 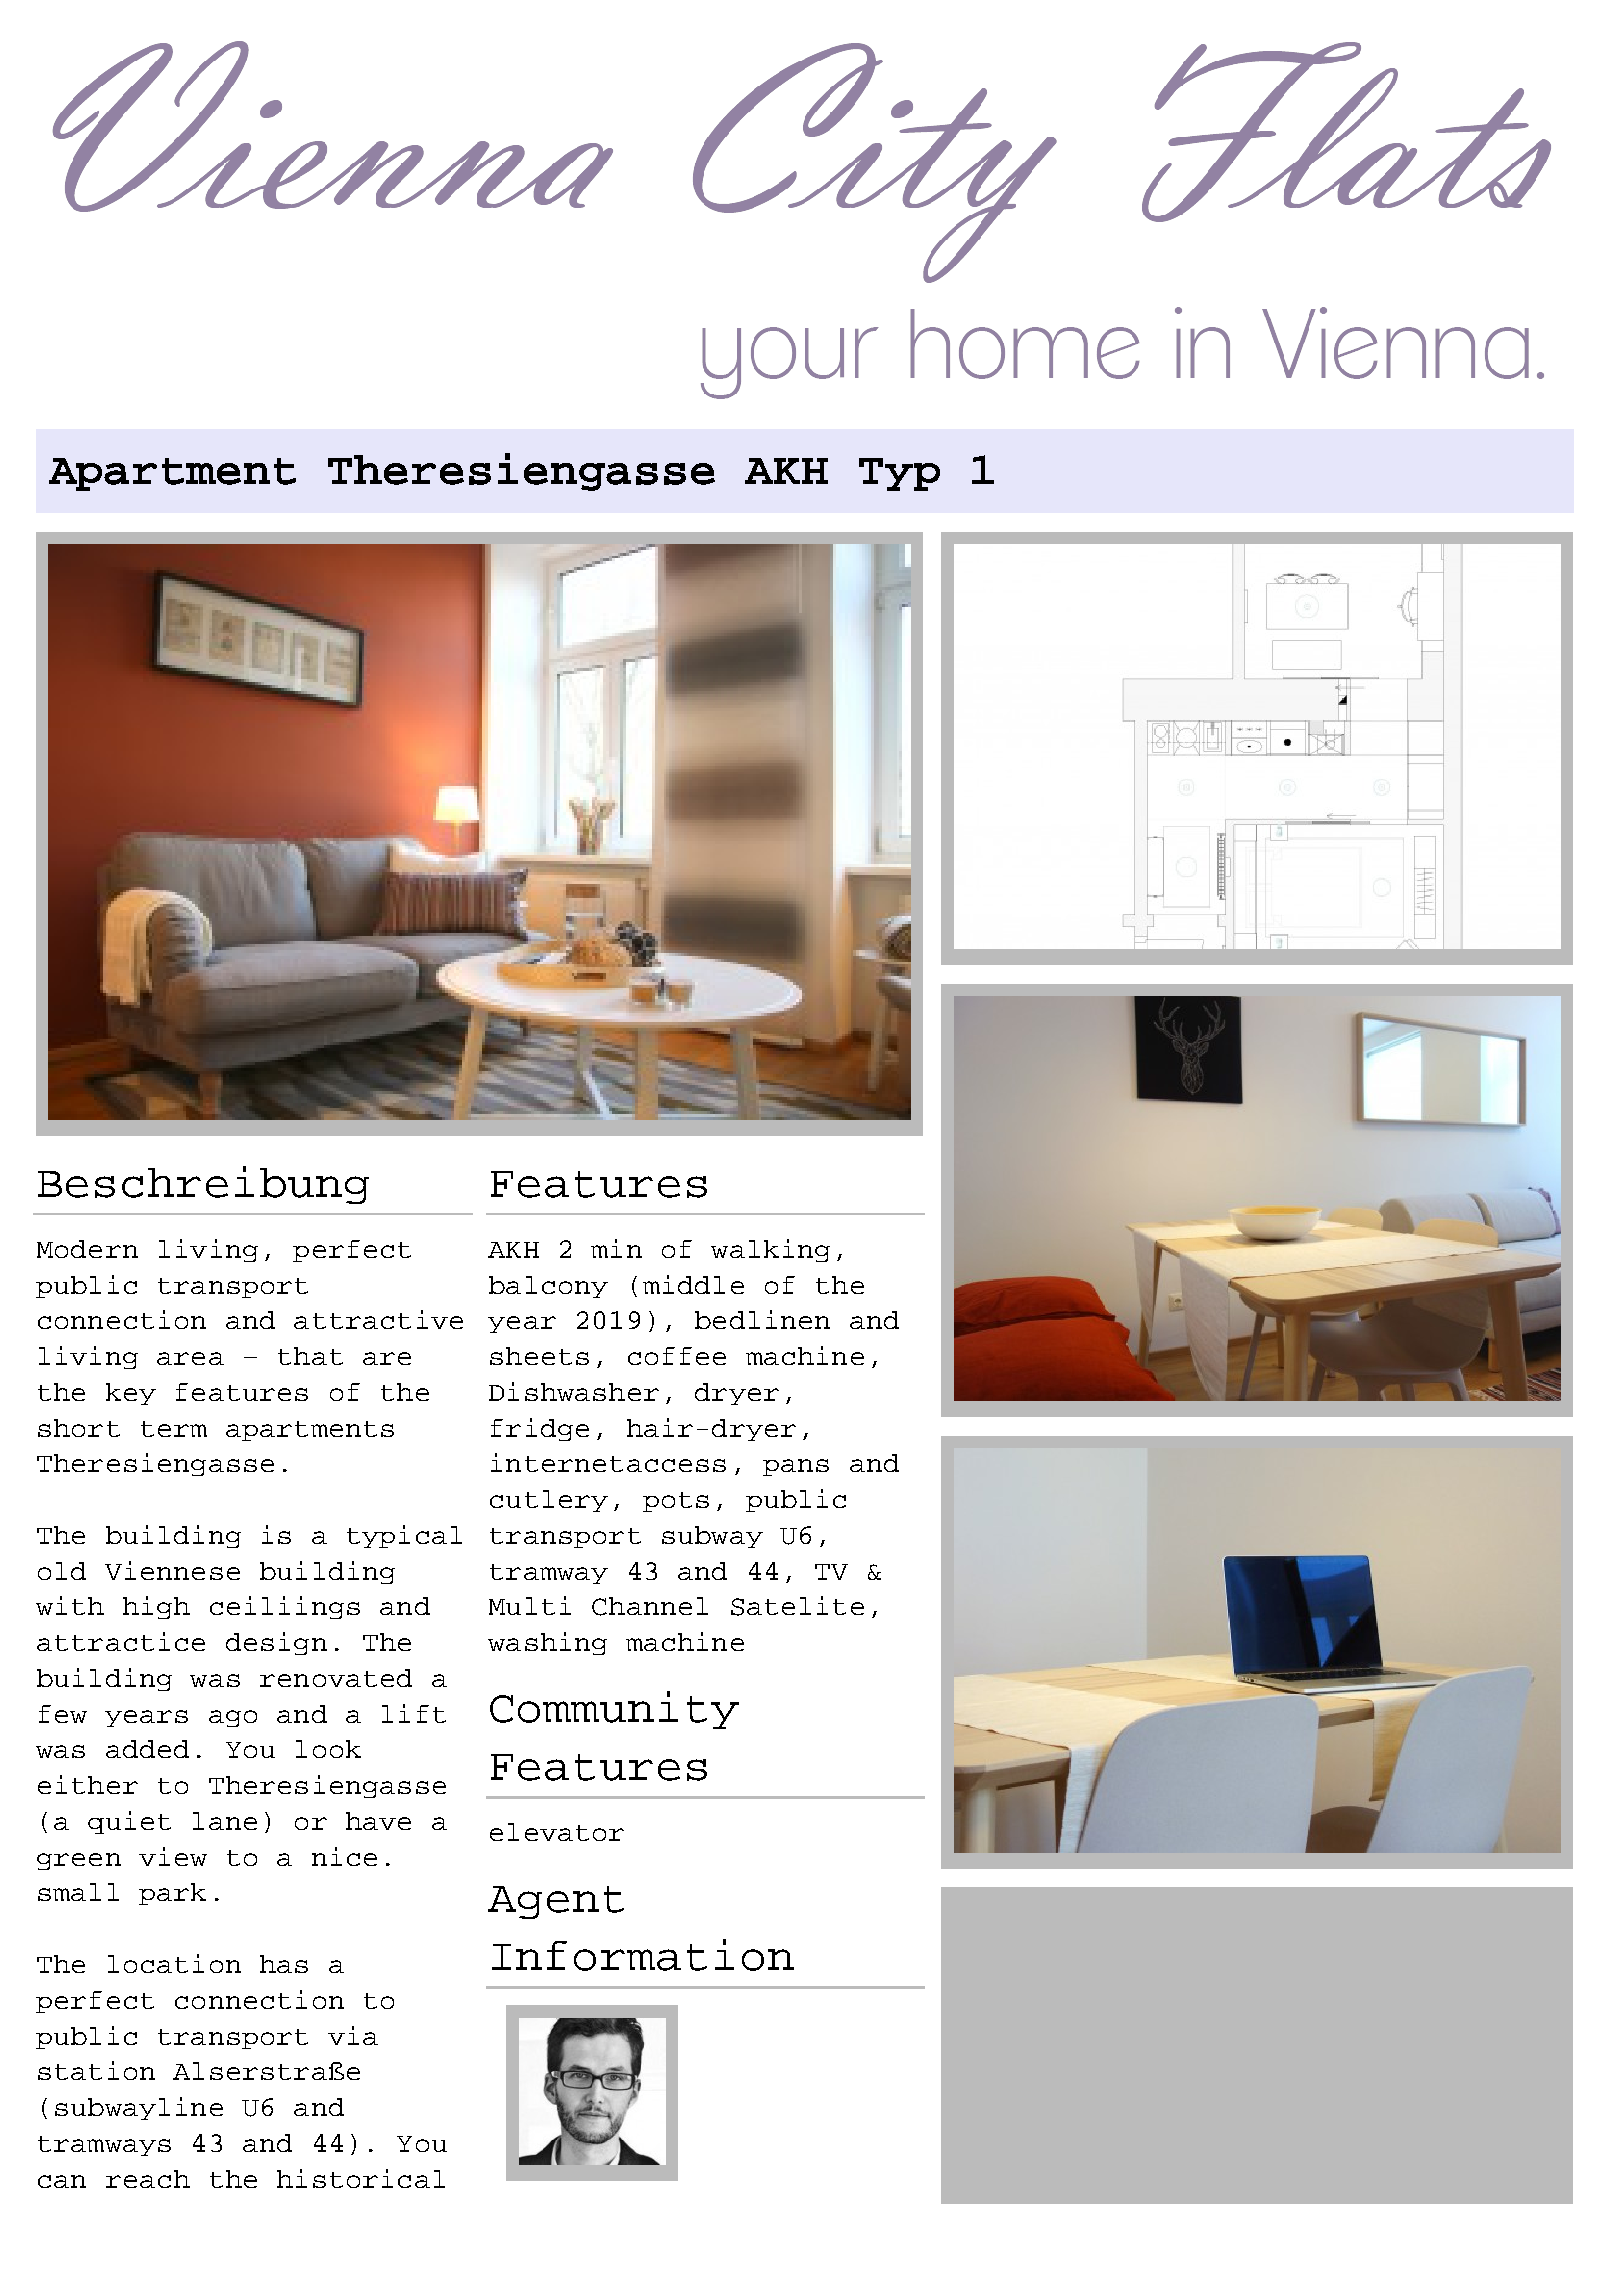 What do you see at coordinates (556, 1902) in the screenshot?
I see `Agent` at bounding box center [556, 1902].
